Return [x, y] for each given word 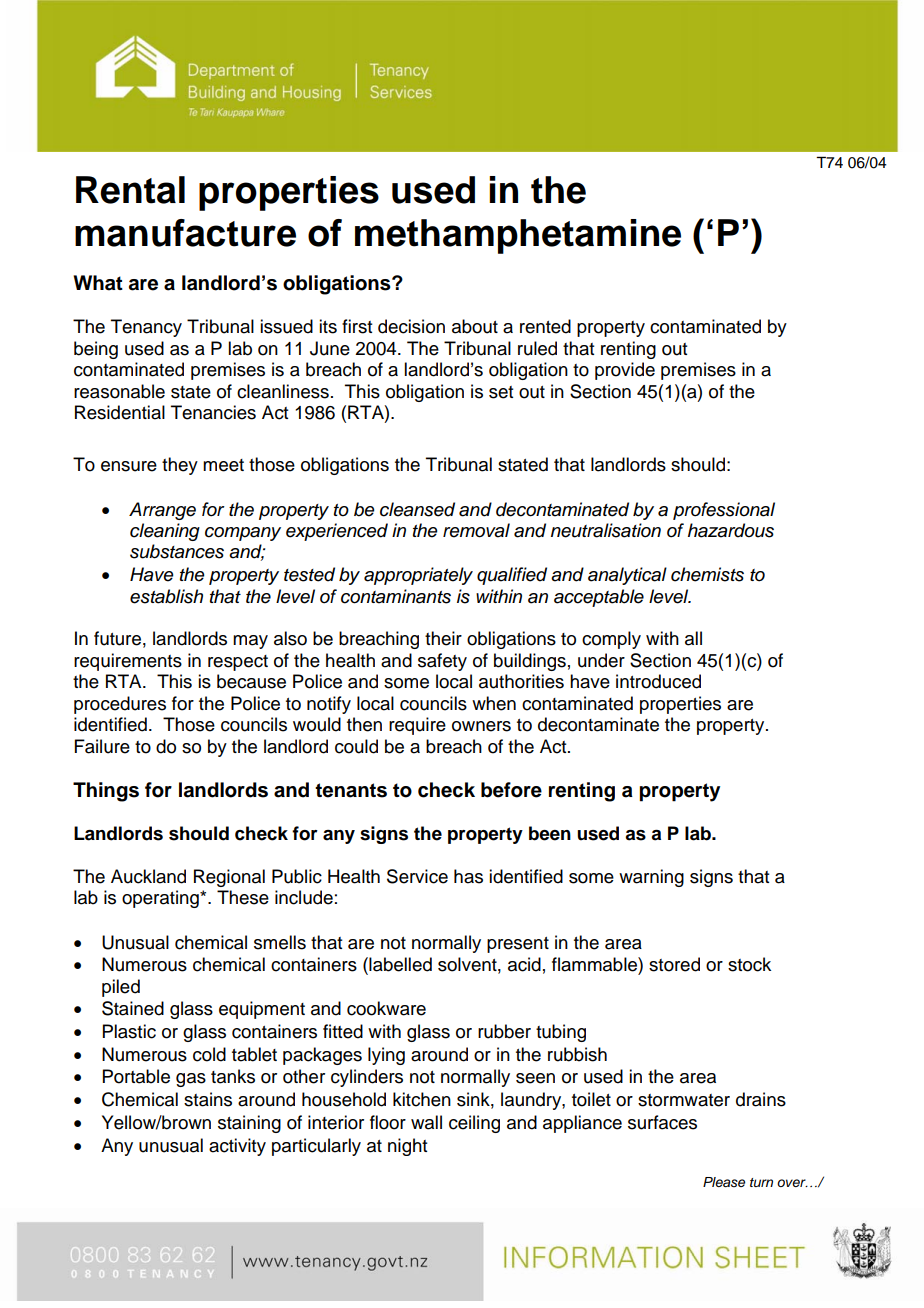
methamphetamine [518, 236]
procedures [120, 705]
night [407, 1147]
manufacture [185, 233]
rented [545, 326]
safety [442, 662]
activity [237, 1147]
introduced [658, 681]
